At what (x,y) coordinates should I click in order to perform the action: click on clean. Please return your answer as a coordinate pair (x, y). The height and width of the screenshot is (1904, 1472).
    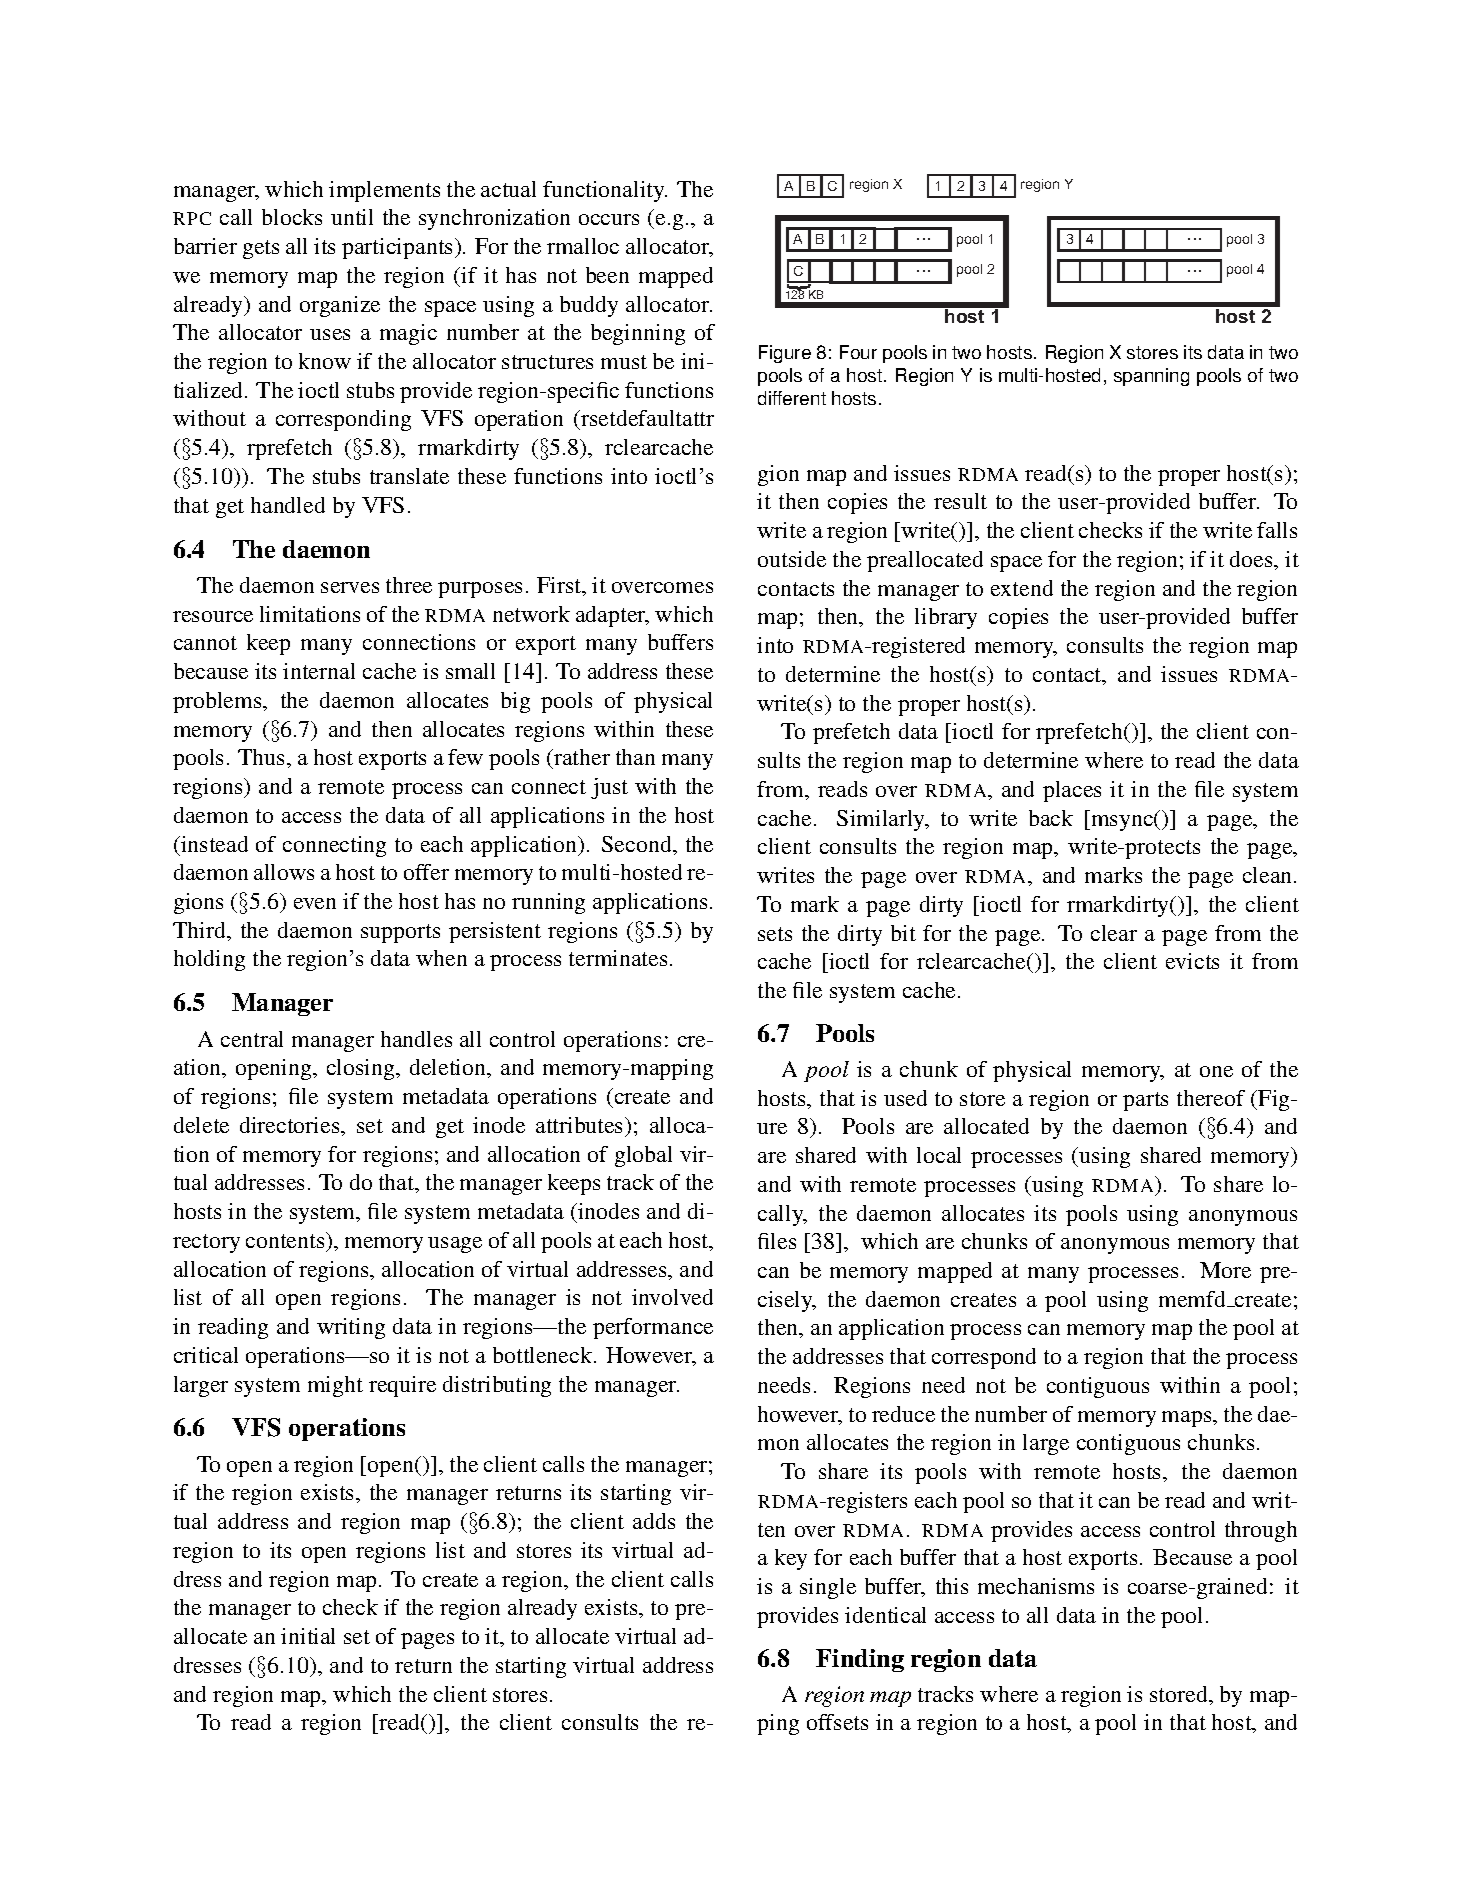
    Looking at the image, I should click on (1269, 875).
